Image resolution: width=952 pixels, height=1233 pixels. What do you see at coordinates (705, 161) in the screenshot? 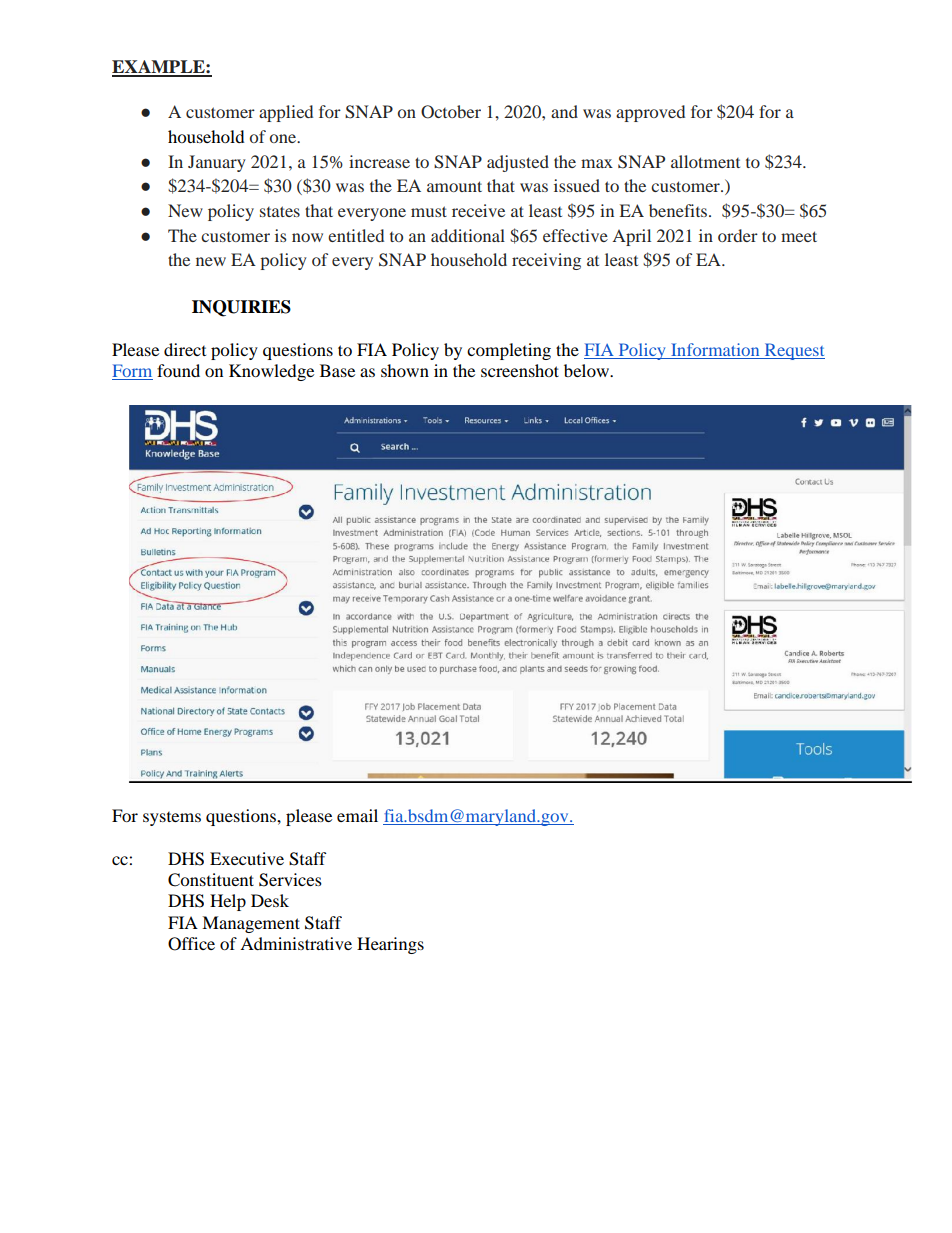
I see `allotment` at bounding box center [705, 161].
